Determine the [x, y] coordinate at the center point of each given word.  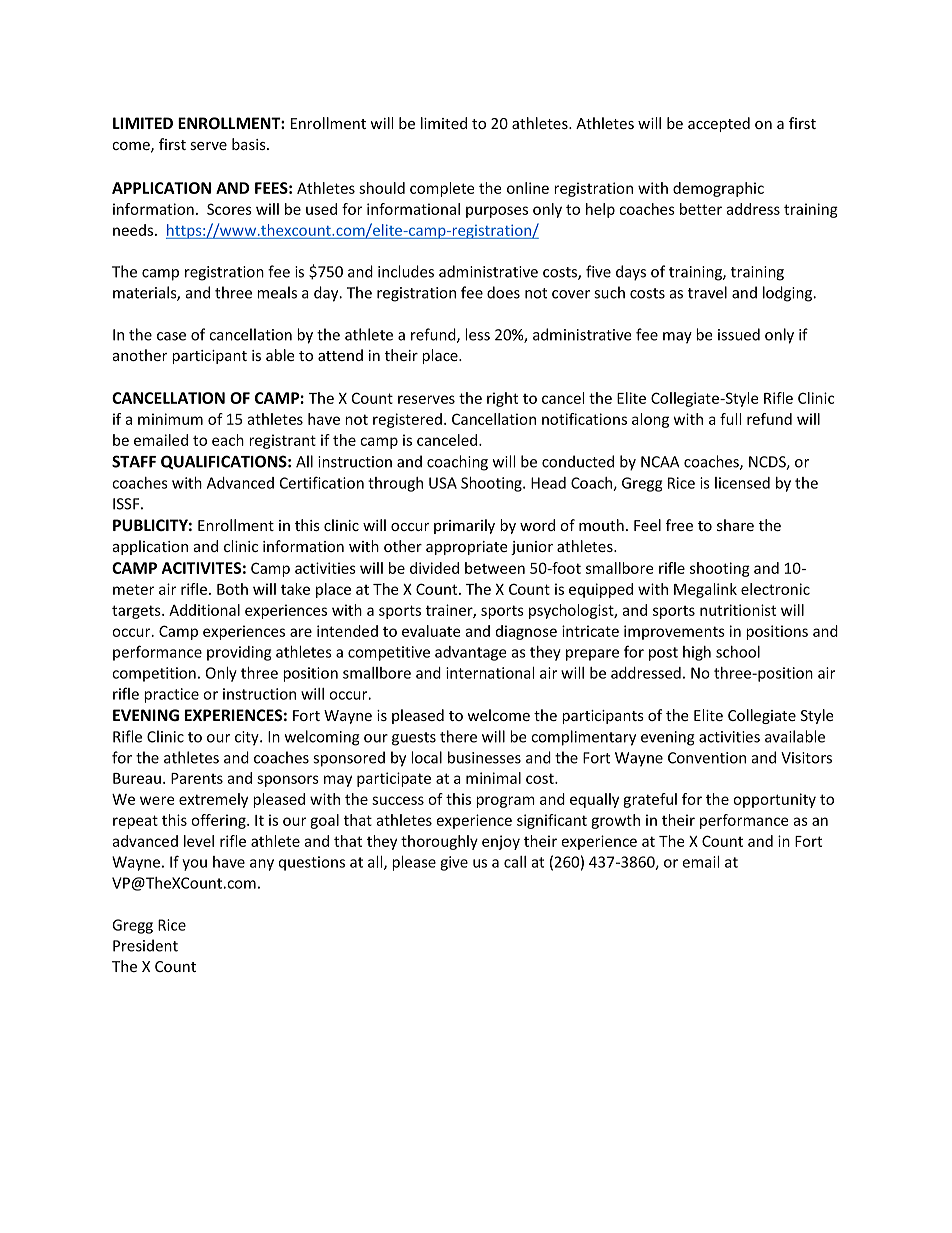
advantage [471, 653]
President [145, 945]
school [738, 652]
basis [250, 144]
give [454, 863]
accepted [719, 124]
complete [442, 189]
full [730, 419]
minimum [170, 419]
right [502, 399]
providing [239, 653]
